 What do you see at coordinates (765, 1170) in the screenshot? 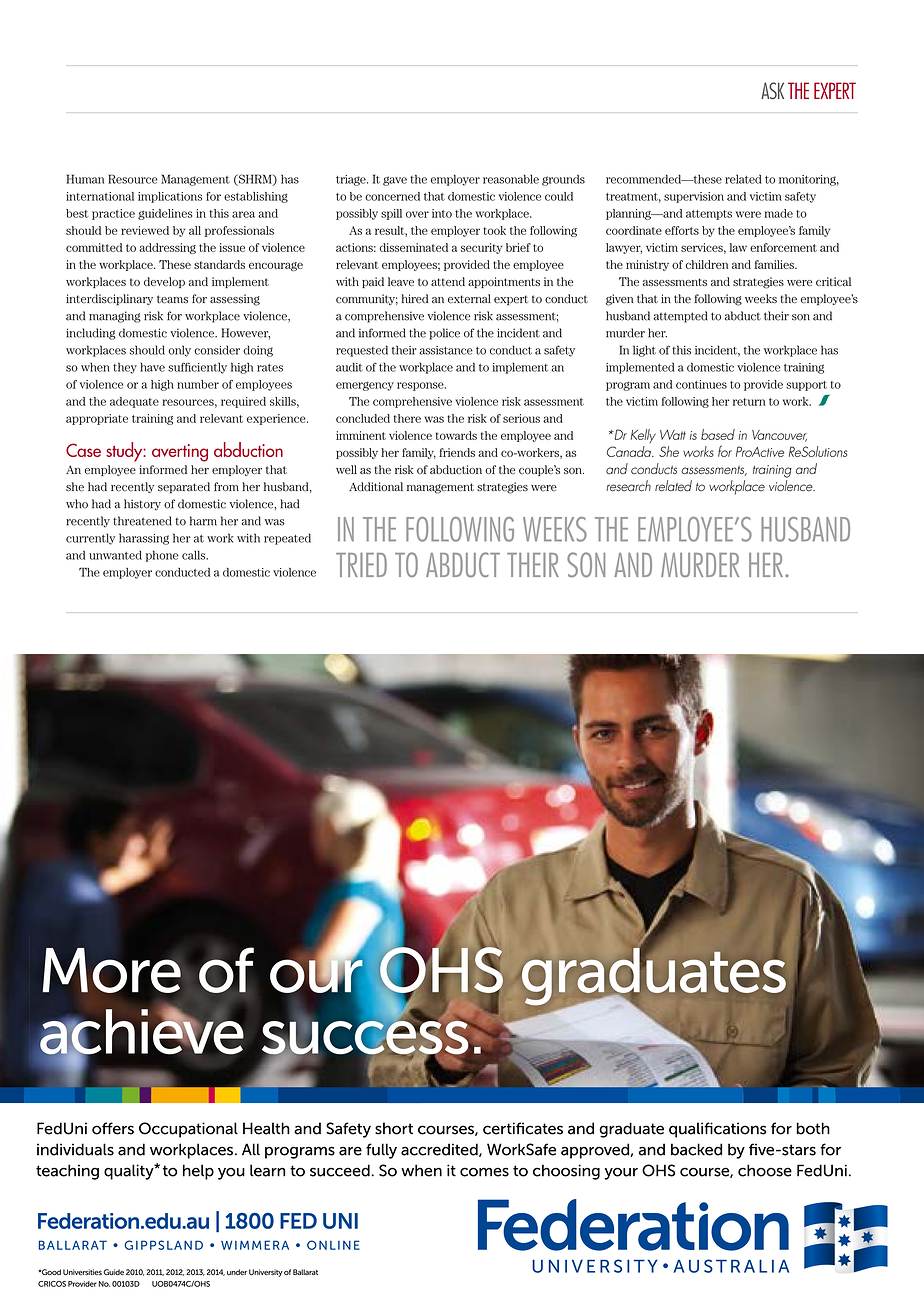
I see `choose` at bounding box center [765, 1170].
